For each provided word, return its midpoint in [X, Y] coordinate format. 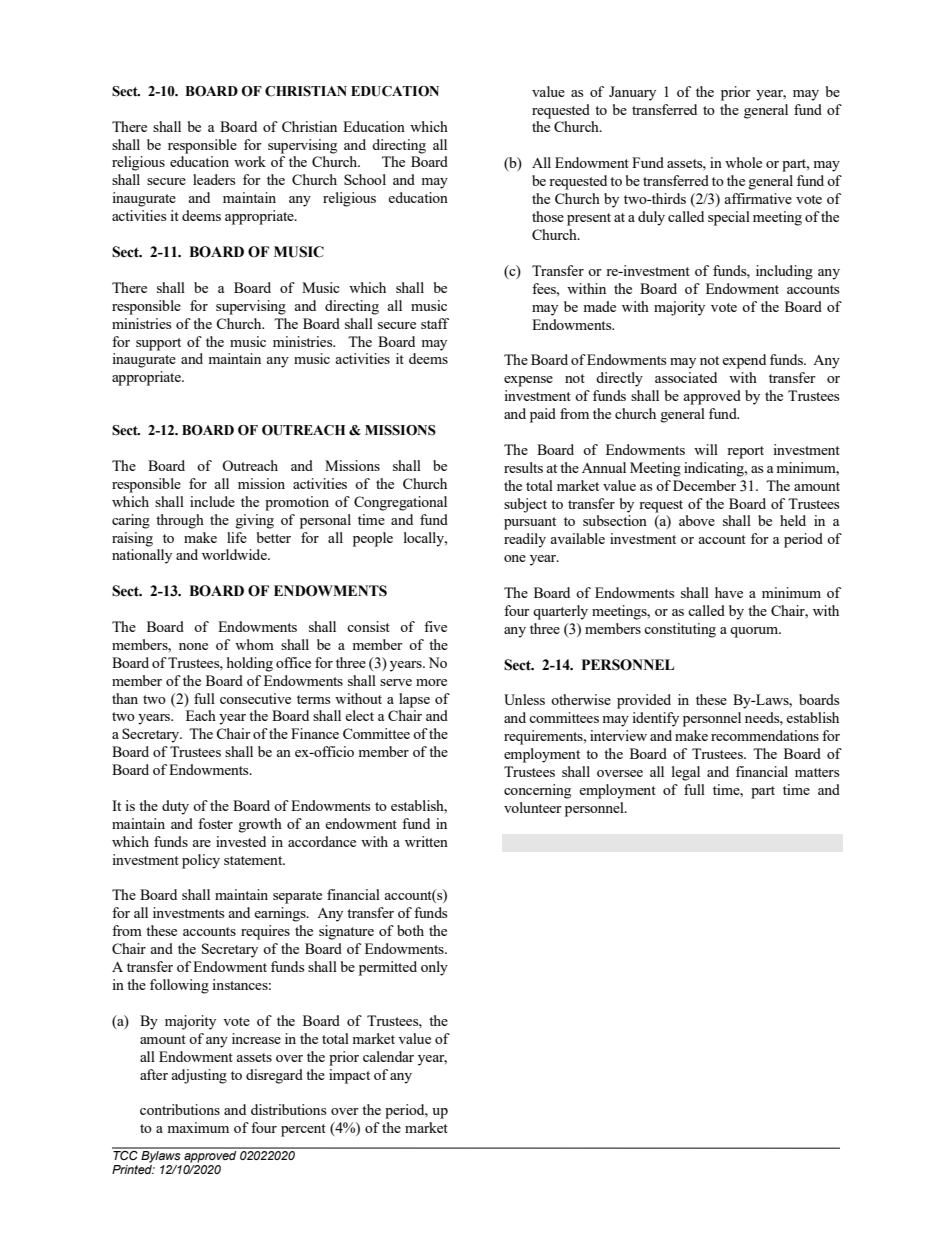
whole [743, 162]
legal [686, 773]
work [250, 161]
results [523, 467]
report [745, 452]
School [365, 179]
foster [215, 823]
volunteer [533, 807]
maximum [198, 1127]
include [212, 501]
